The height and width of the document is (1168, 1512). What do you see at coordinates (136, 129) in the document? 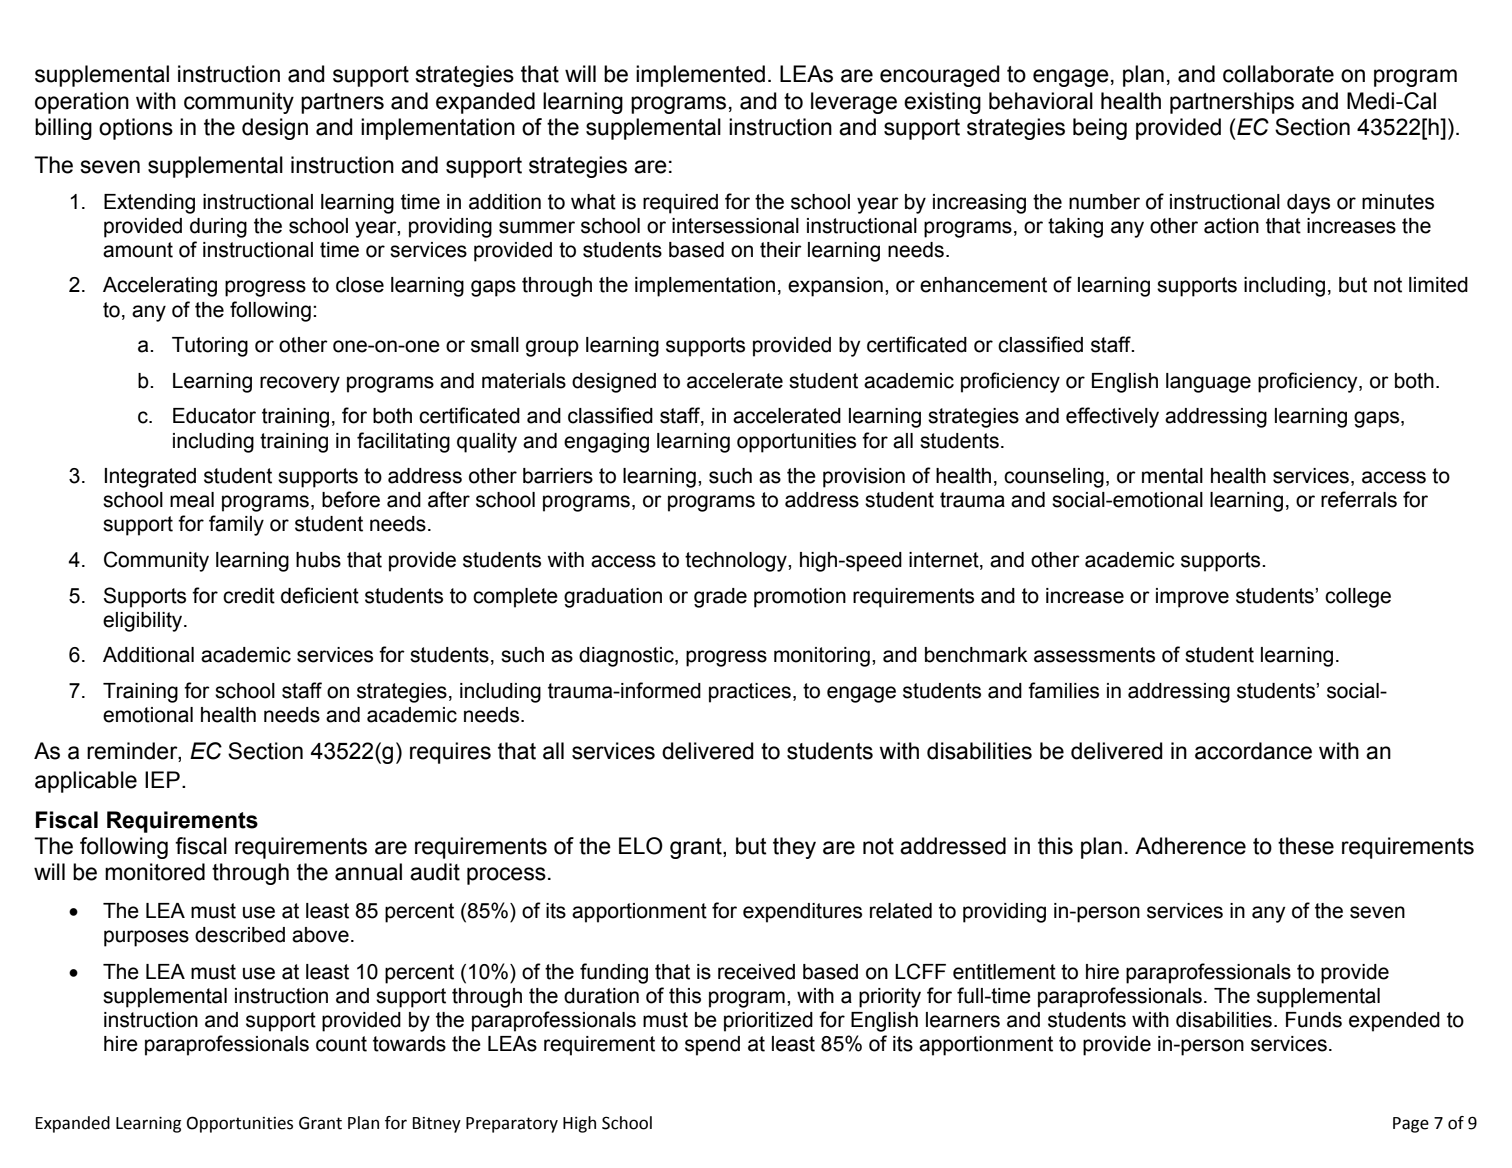
I see `options` at bounding box center [136, 129].
